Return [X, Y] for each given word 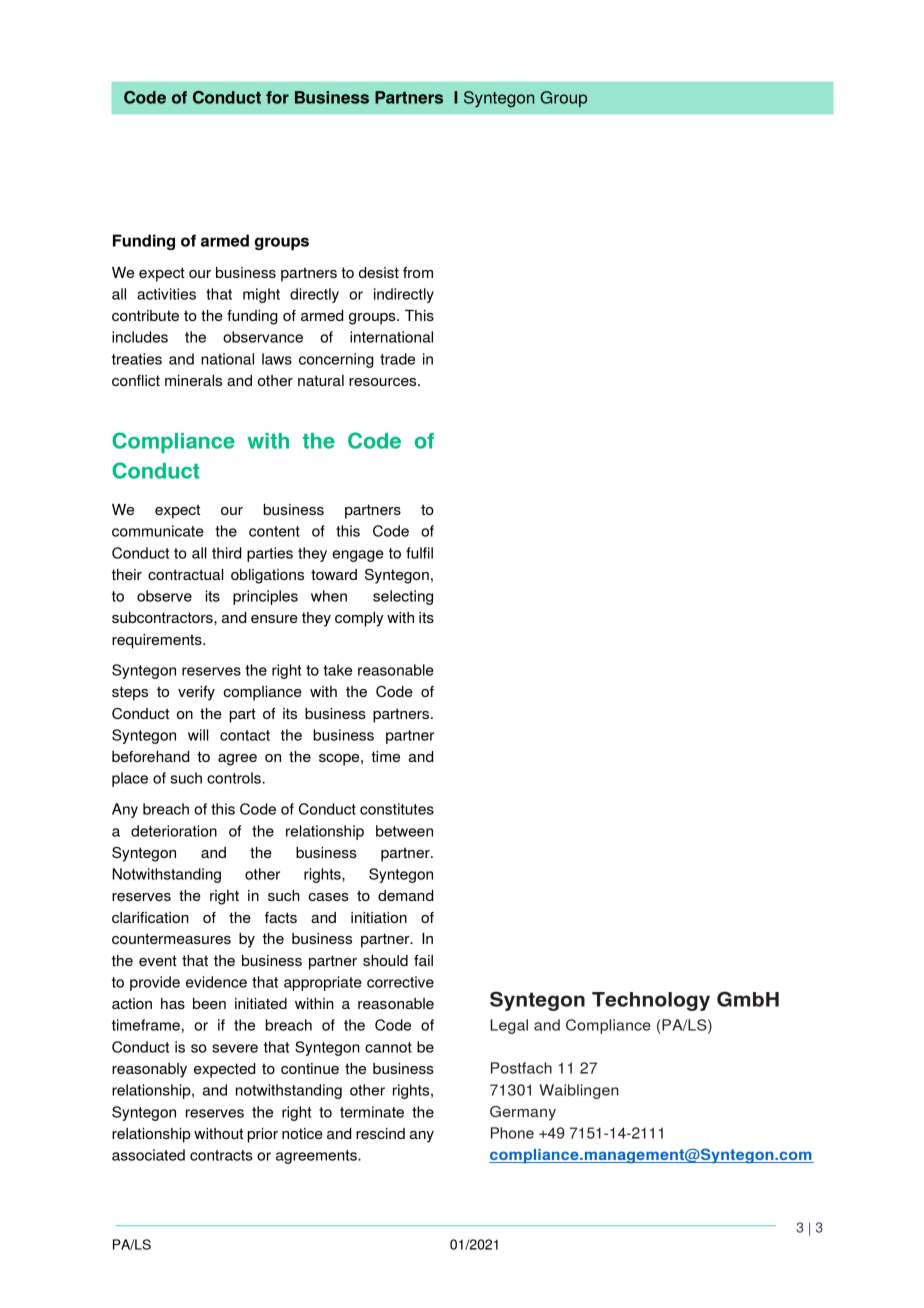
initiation [379, 917]
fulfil [419, 553]
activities [166, 294]
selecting [403, 597]
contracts [221, 1155]
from [418, 272]
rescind [380, 1133]
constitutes [397, 809]
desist [379, 272]
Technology [651, 1001]
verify [196, 693]
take [337, 670]
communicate [158, 531]
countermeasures [171, 938]
